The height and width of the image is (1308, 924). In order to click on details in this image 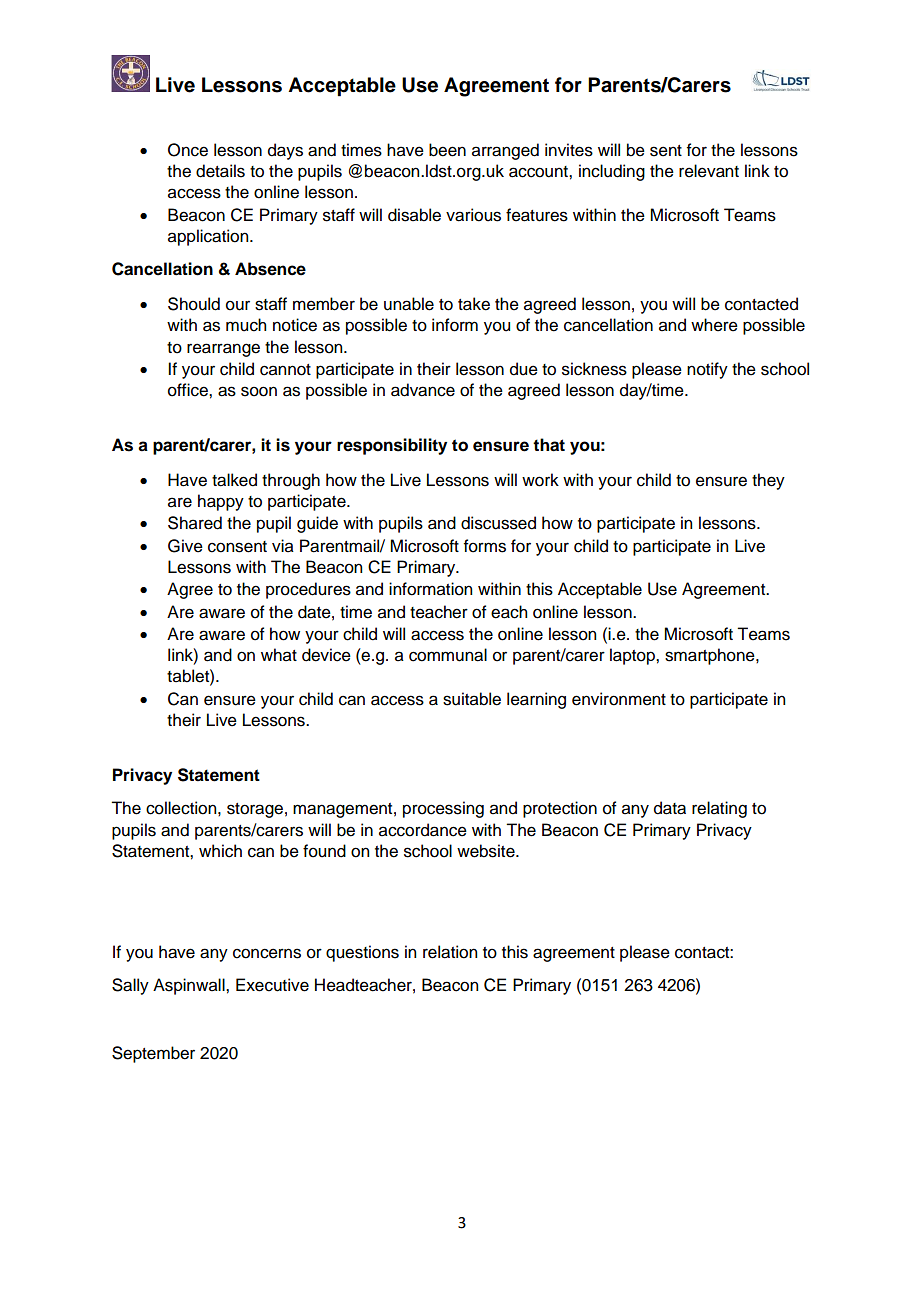, I will do `click(220, 171)`.
